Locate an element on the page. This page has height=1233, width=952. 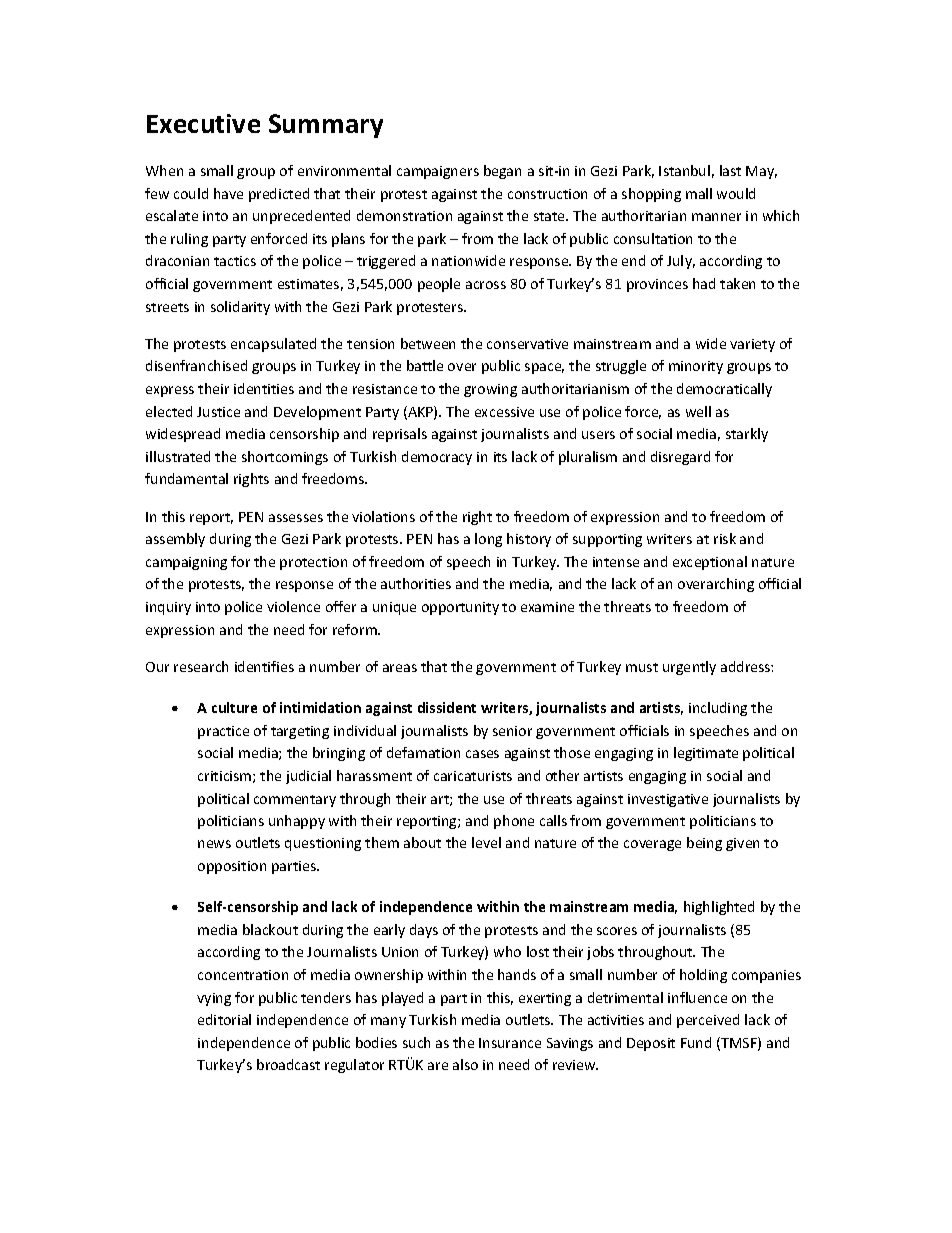
editorial is located at coordinates (224, 1019).
